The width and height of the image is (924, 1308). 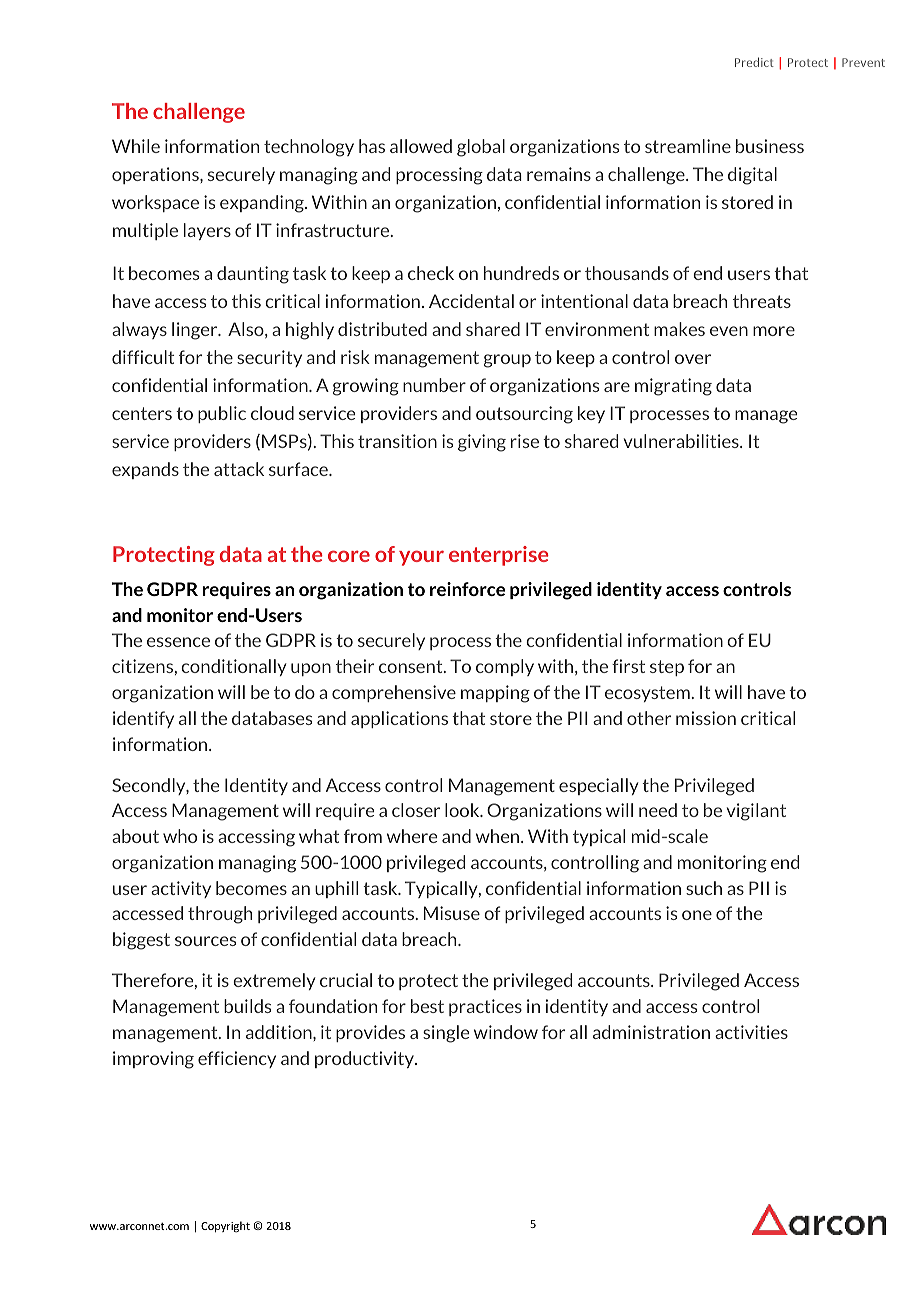 What do you see at coordinates (225, 1227) in the image?
I see `Copyright` at bounding box center [225, 1227].
